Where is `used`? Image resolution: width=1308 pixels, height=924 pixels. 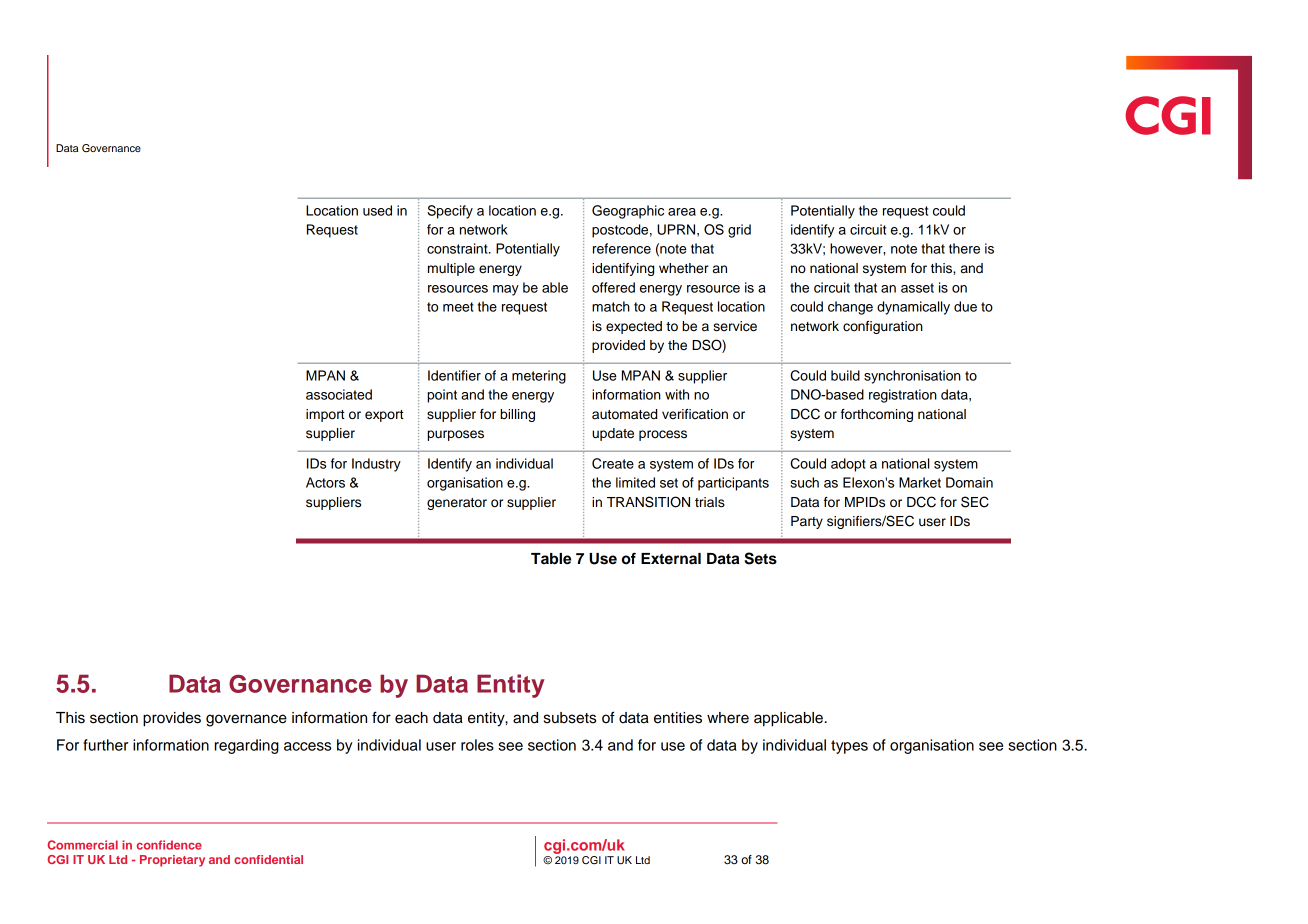
used is located at coordinates (377, 210).
